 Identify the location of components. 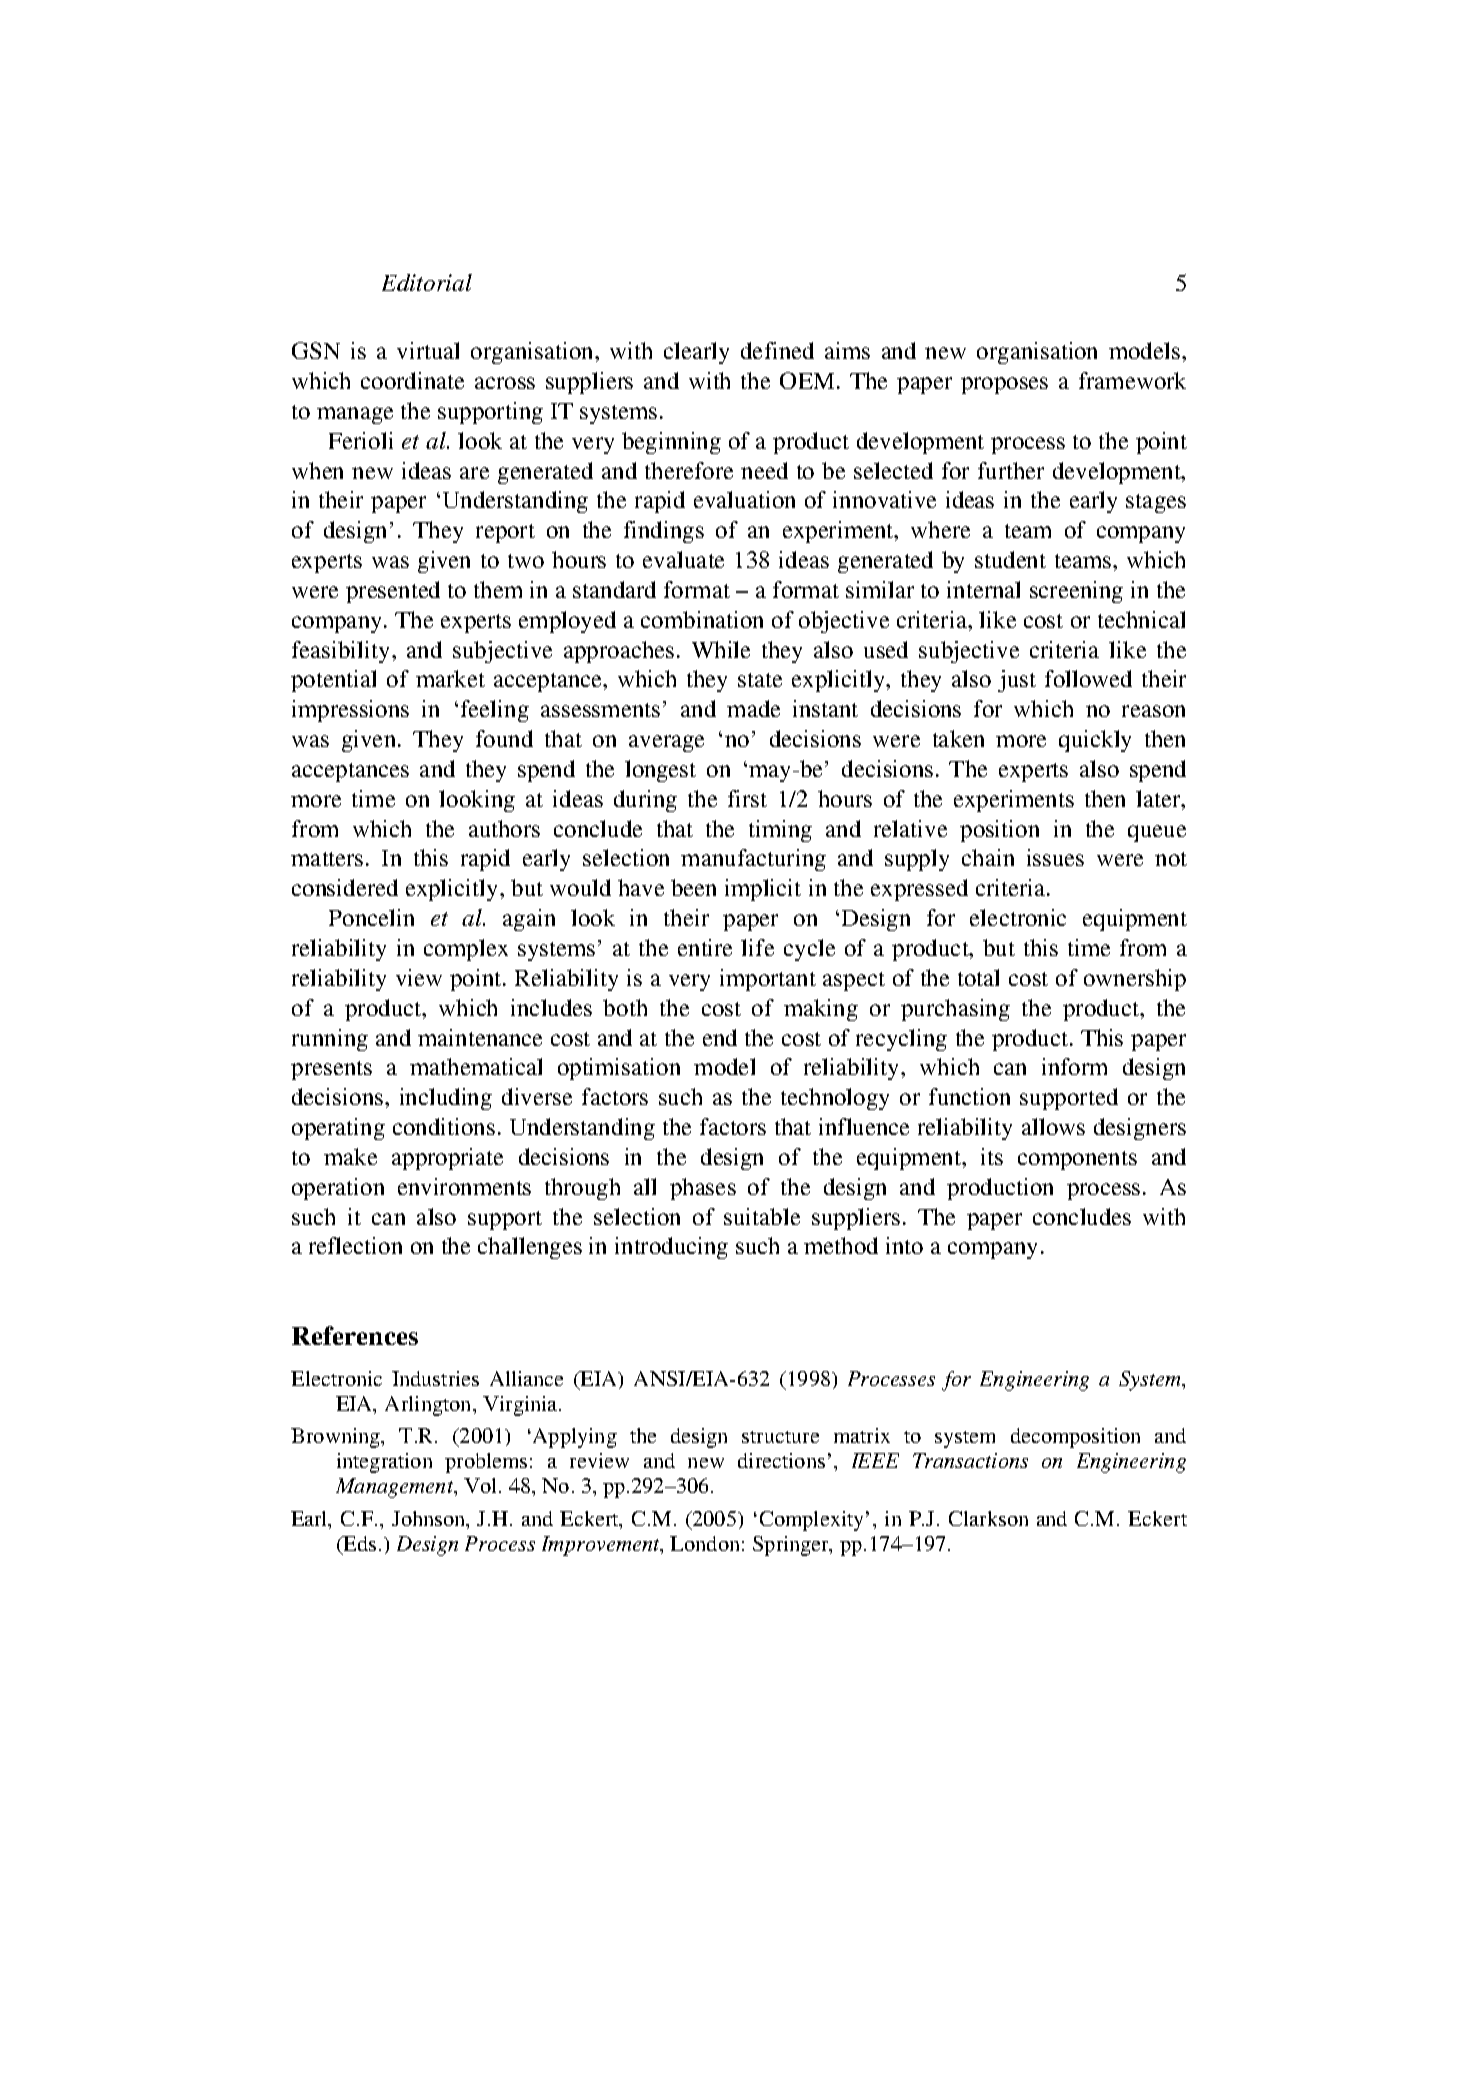
(1077, 1160).
